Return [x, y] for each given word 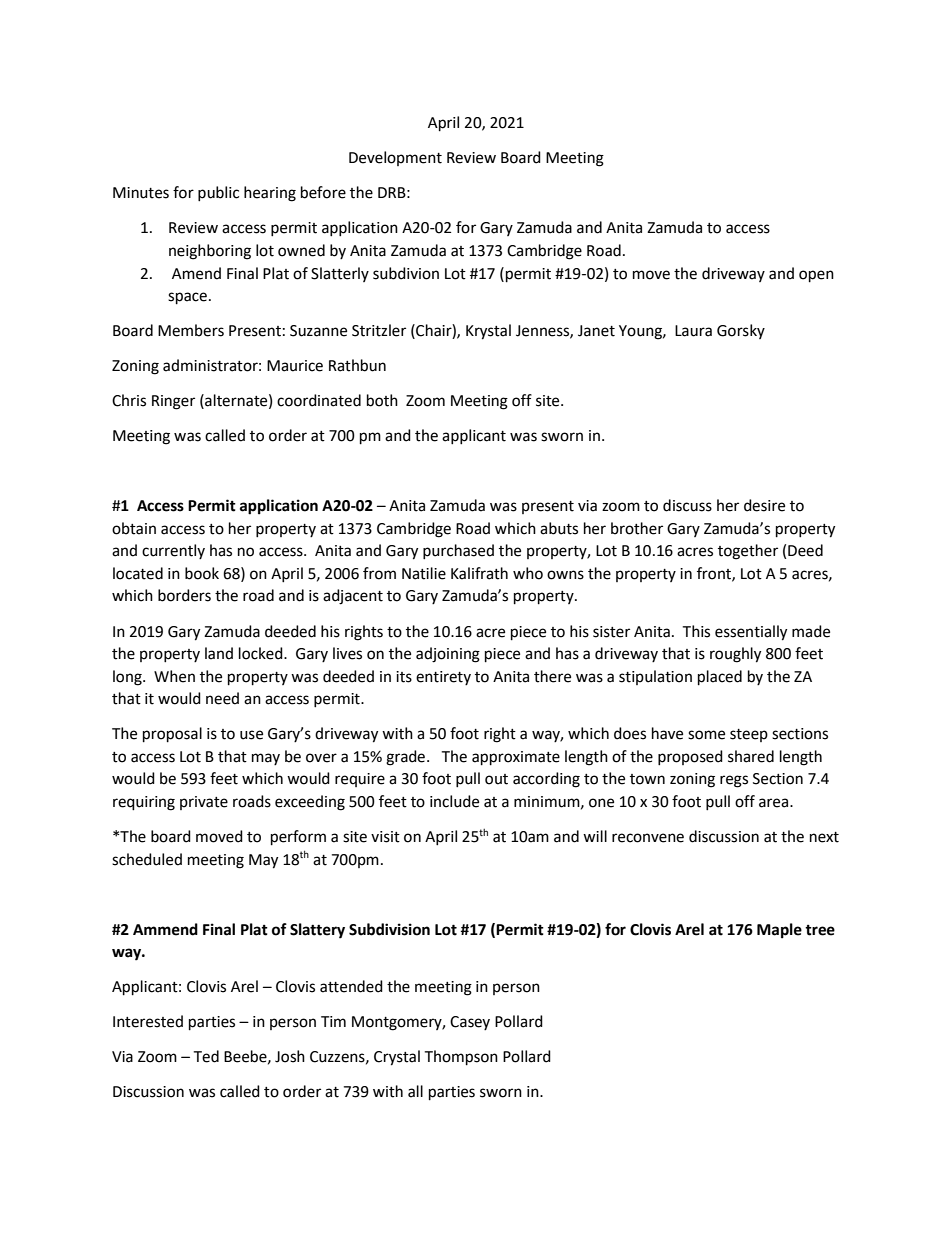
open [816, 276]
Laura [693, 331]
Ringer [173, 402]
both [382, 400]
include [454, 801]
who [528, 573]
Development [395, 158]
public [218, 193]
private [204, 803]
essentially [751, 633]
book [202, 573]
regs [734, 781]
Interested [148, 1021]
